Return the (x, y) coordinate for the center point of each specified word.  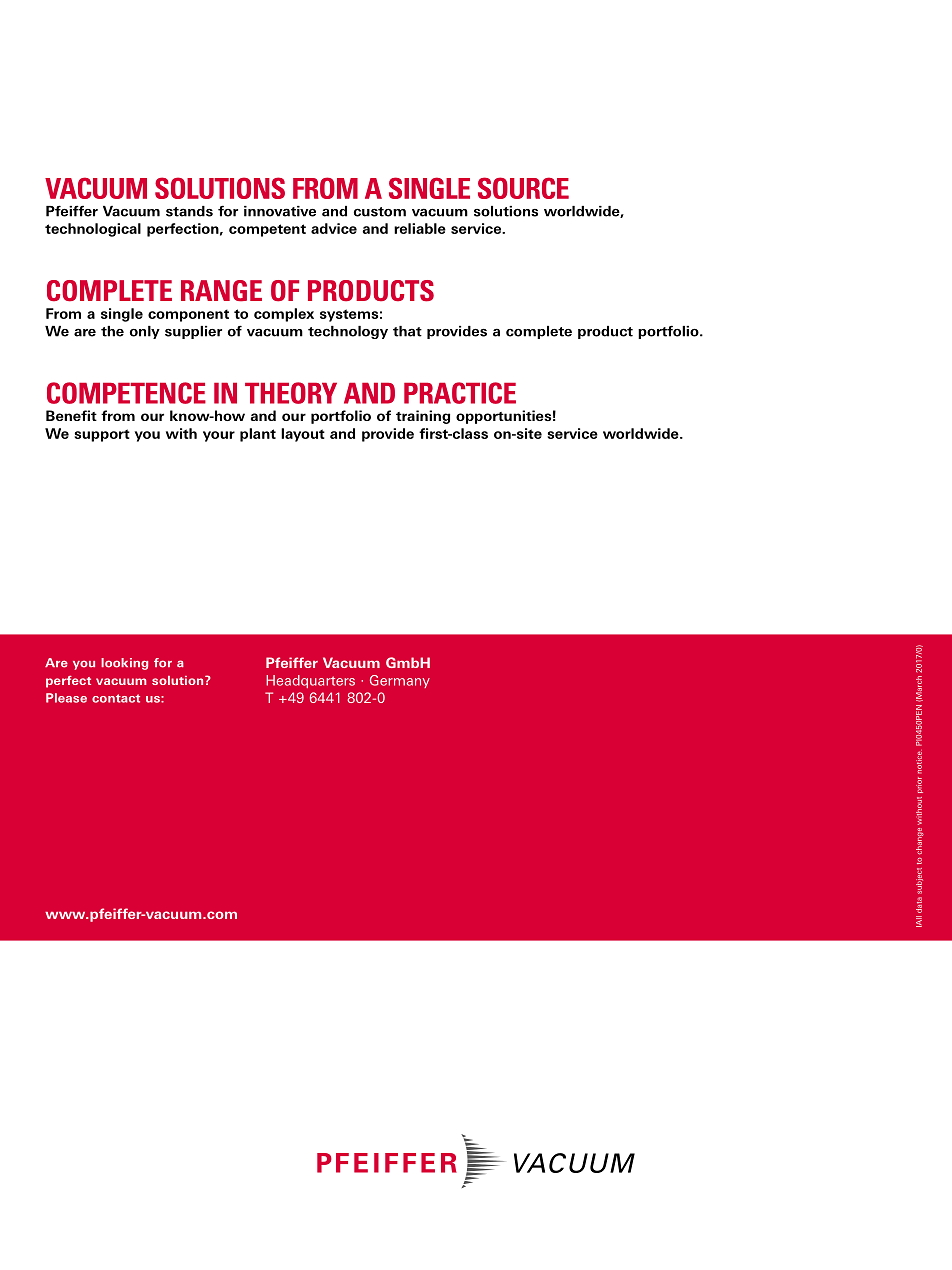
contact (116, 698)
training (423, 417)
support (102, 435)
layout (303, 435)
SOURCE (523, 188)
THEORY (291, 393)
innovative (280, 211)
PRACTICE (460, 393)
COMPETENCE (126, 393)
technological (93, 230)
